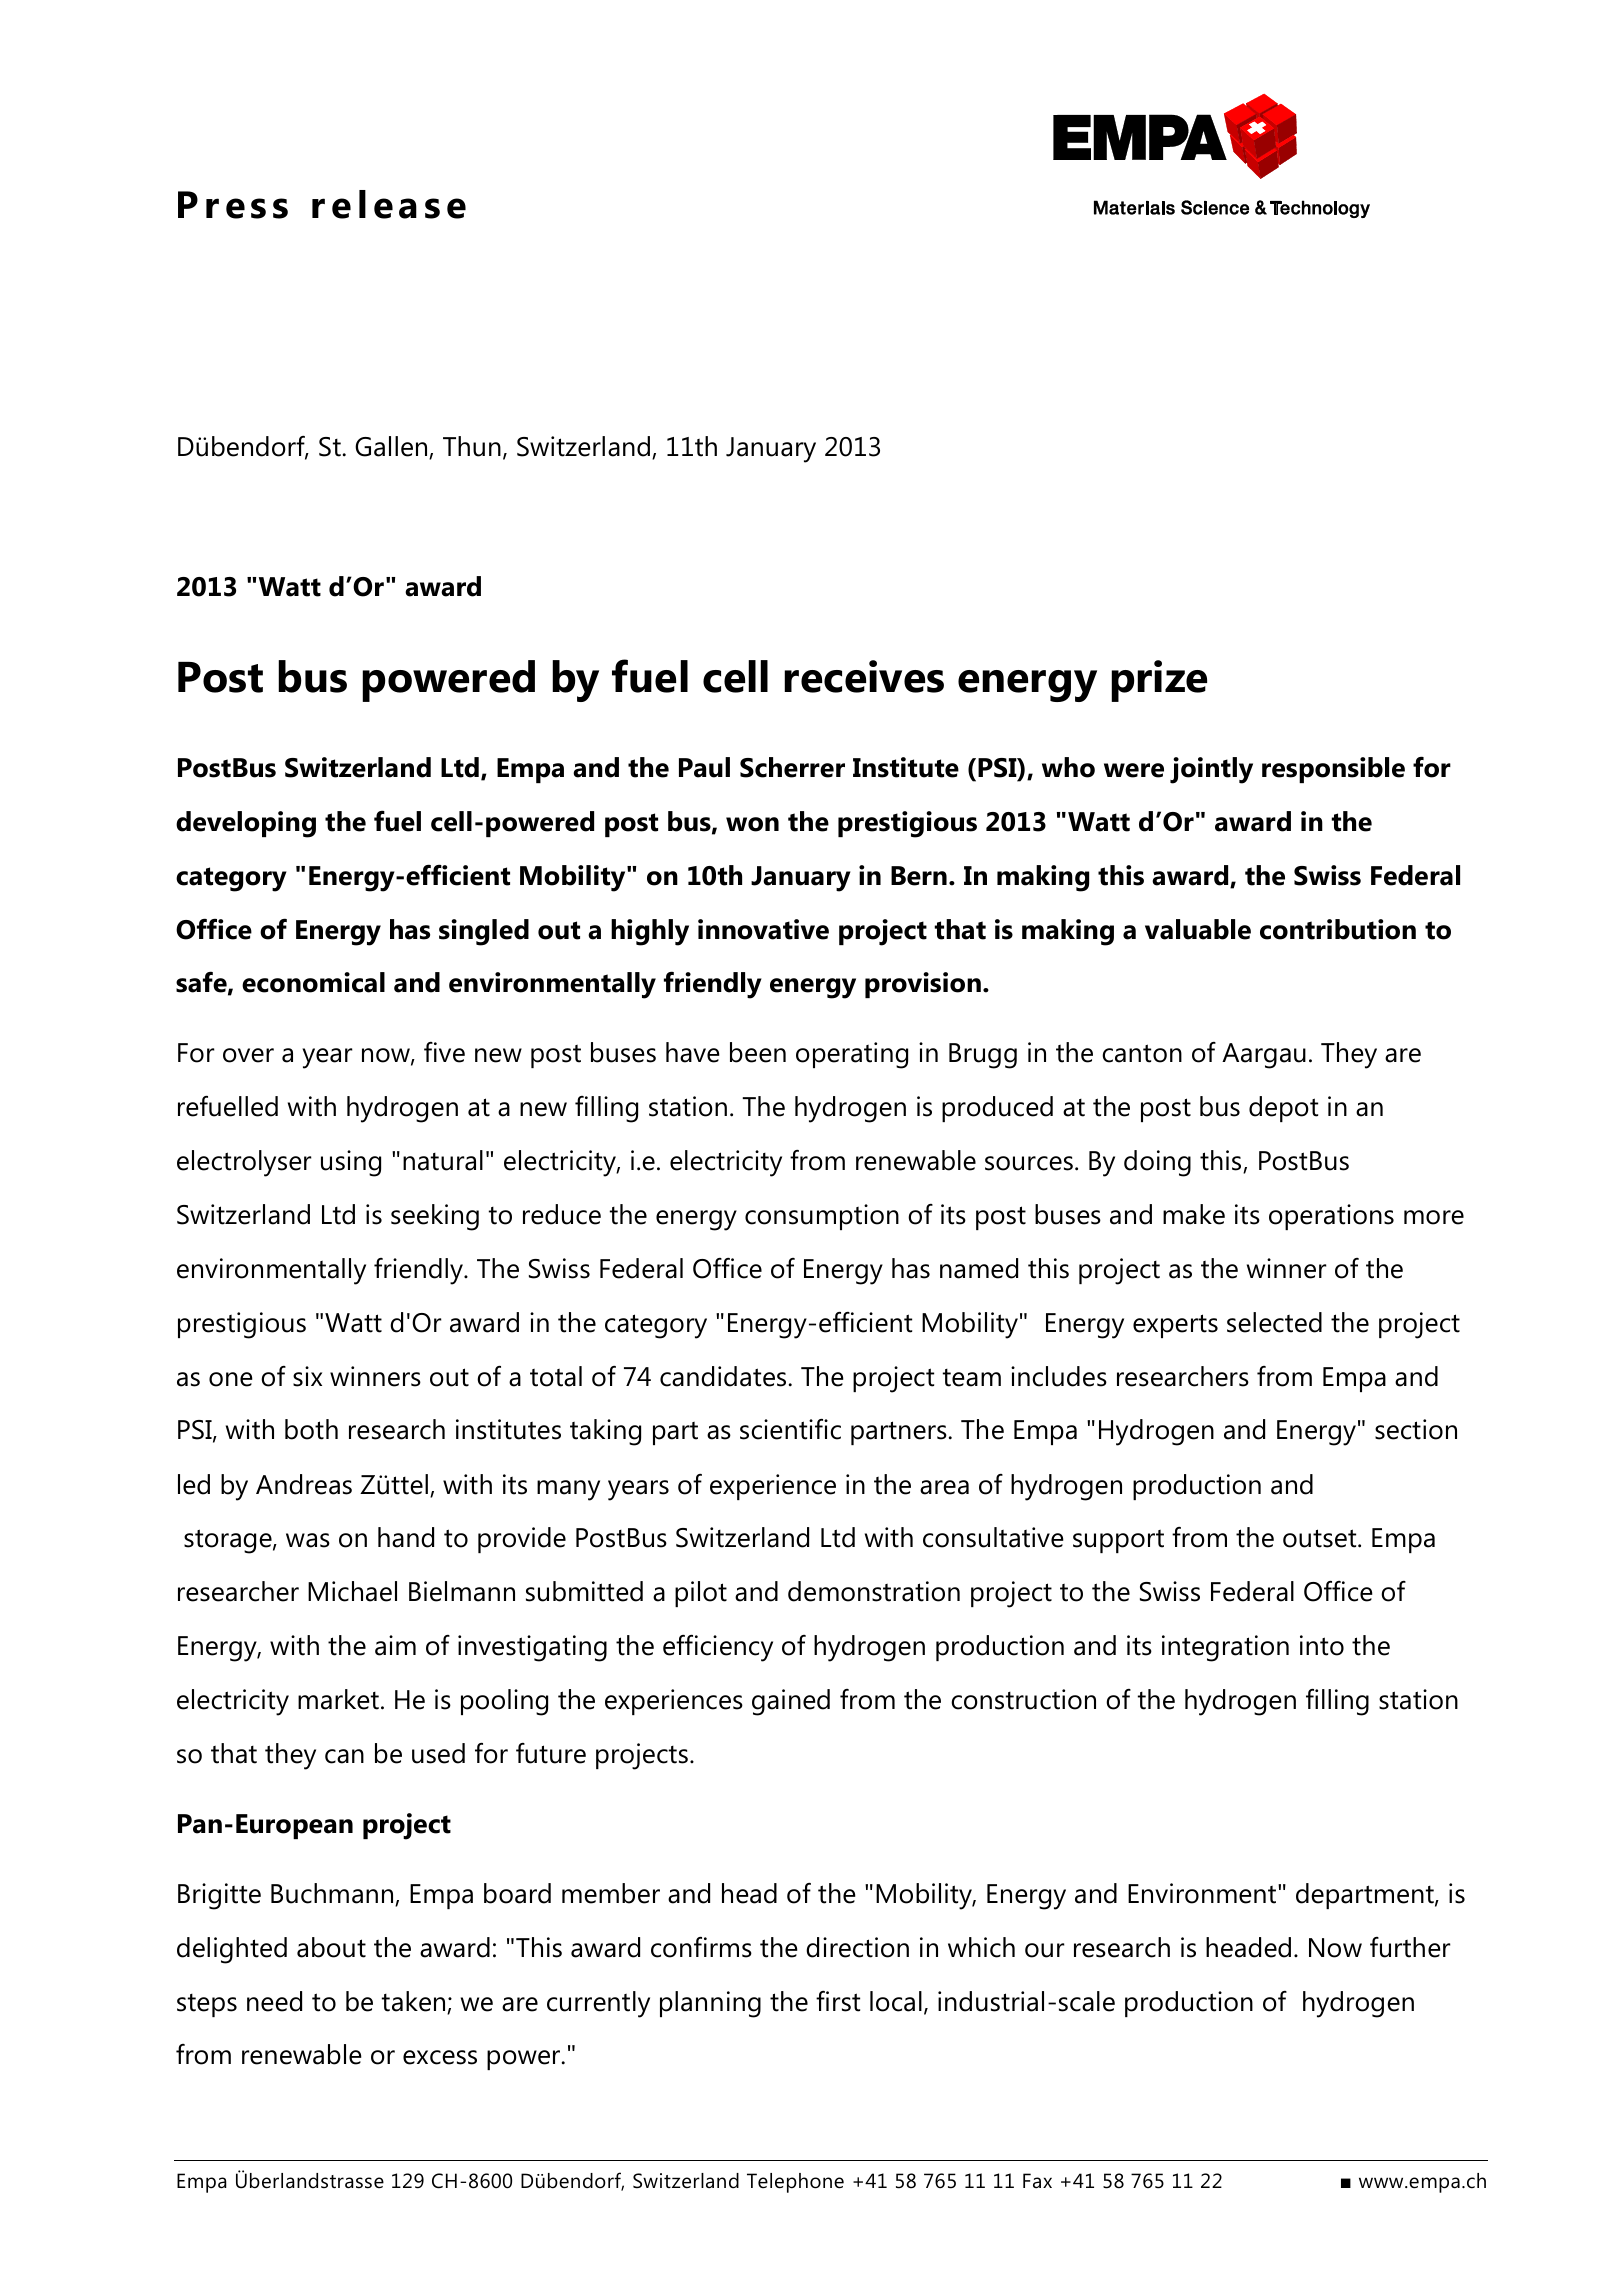  Describe the element at coordinates (864, 676) in the screenshot. I see `receives` at that location.
